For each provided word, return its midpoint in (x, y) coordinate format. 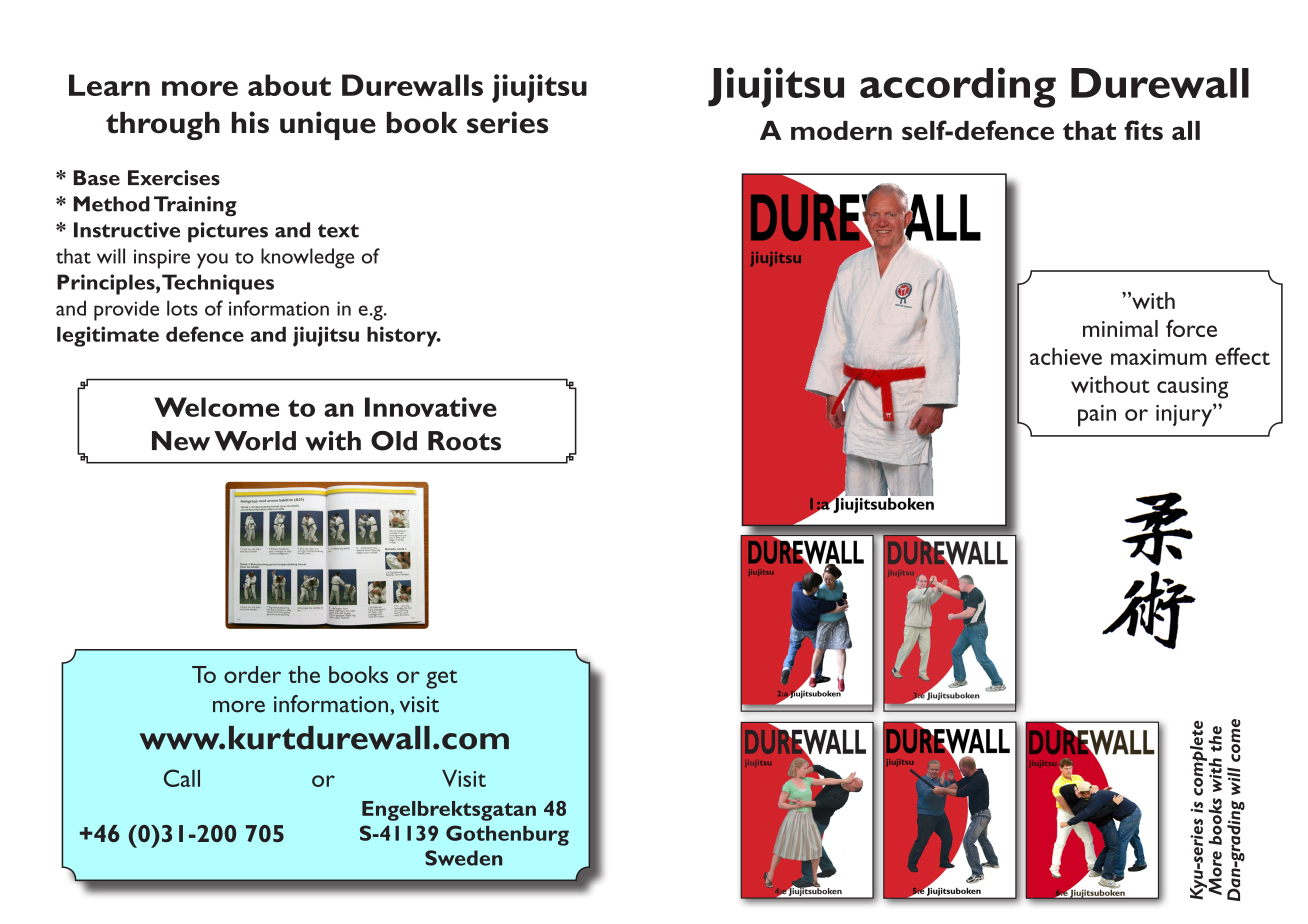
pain (1097, 416)
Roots (464, 441)
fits (1143, 130)
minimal (1120, 328)
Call (182, 778)
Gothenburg (507, 835)
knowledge (307, 258)
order (252, 674)
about (289, 85)
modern (841, 130)
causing (1193, 388)
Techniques (218, 284)
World (255, 441)
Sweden (464, 858)
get (442, 679)
